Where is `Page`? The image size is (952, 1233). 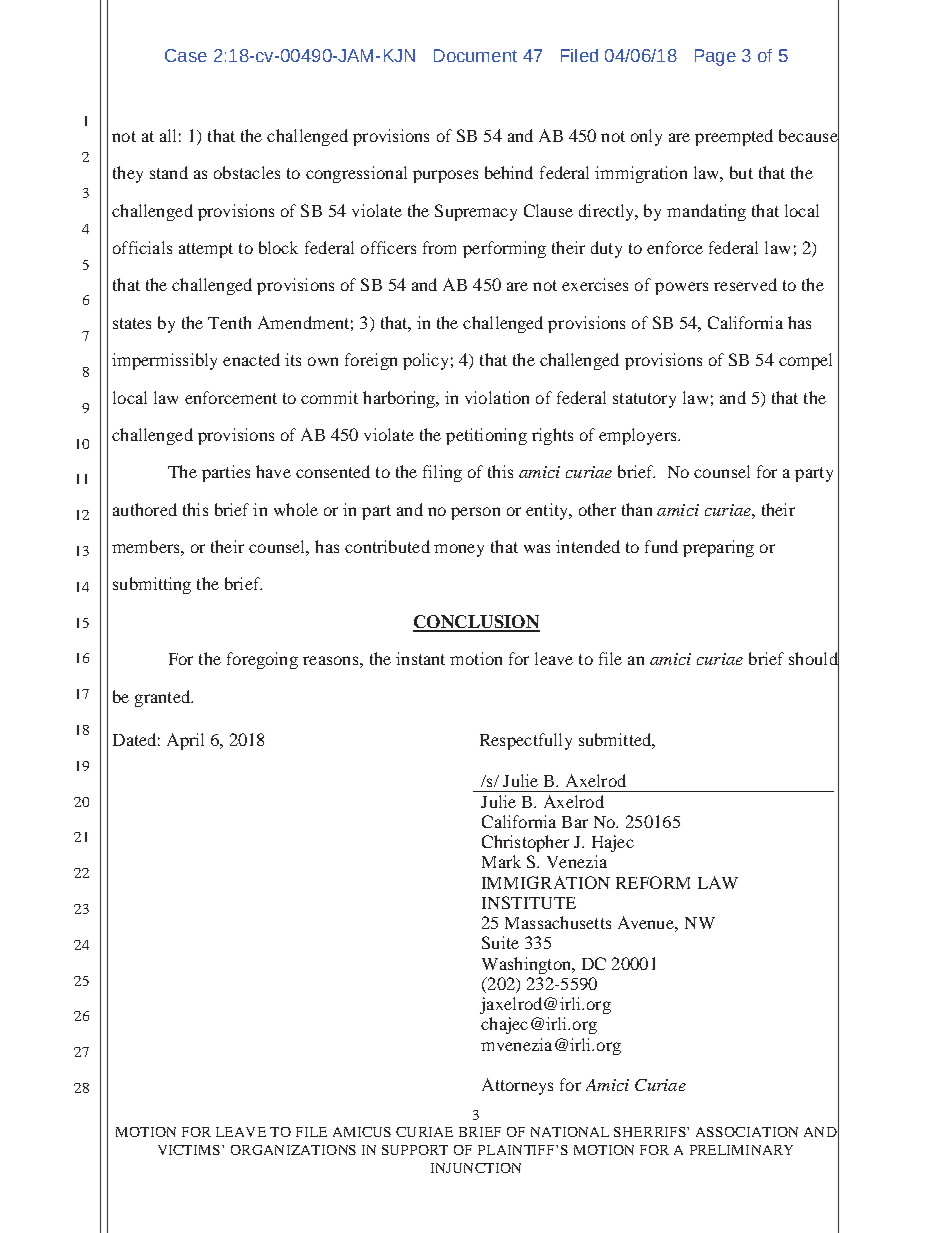
Page is located at coordinates (715, 57).
